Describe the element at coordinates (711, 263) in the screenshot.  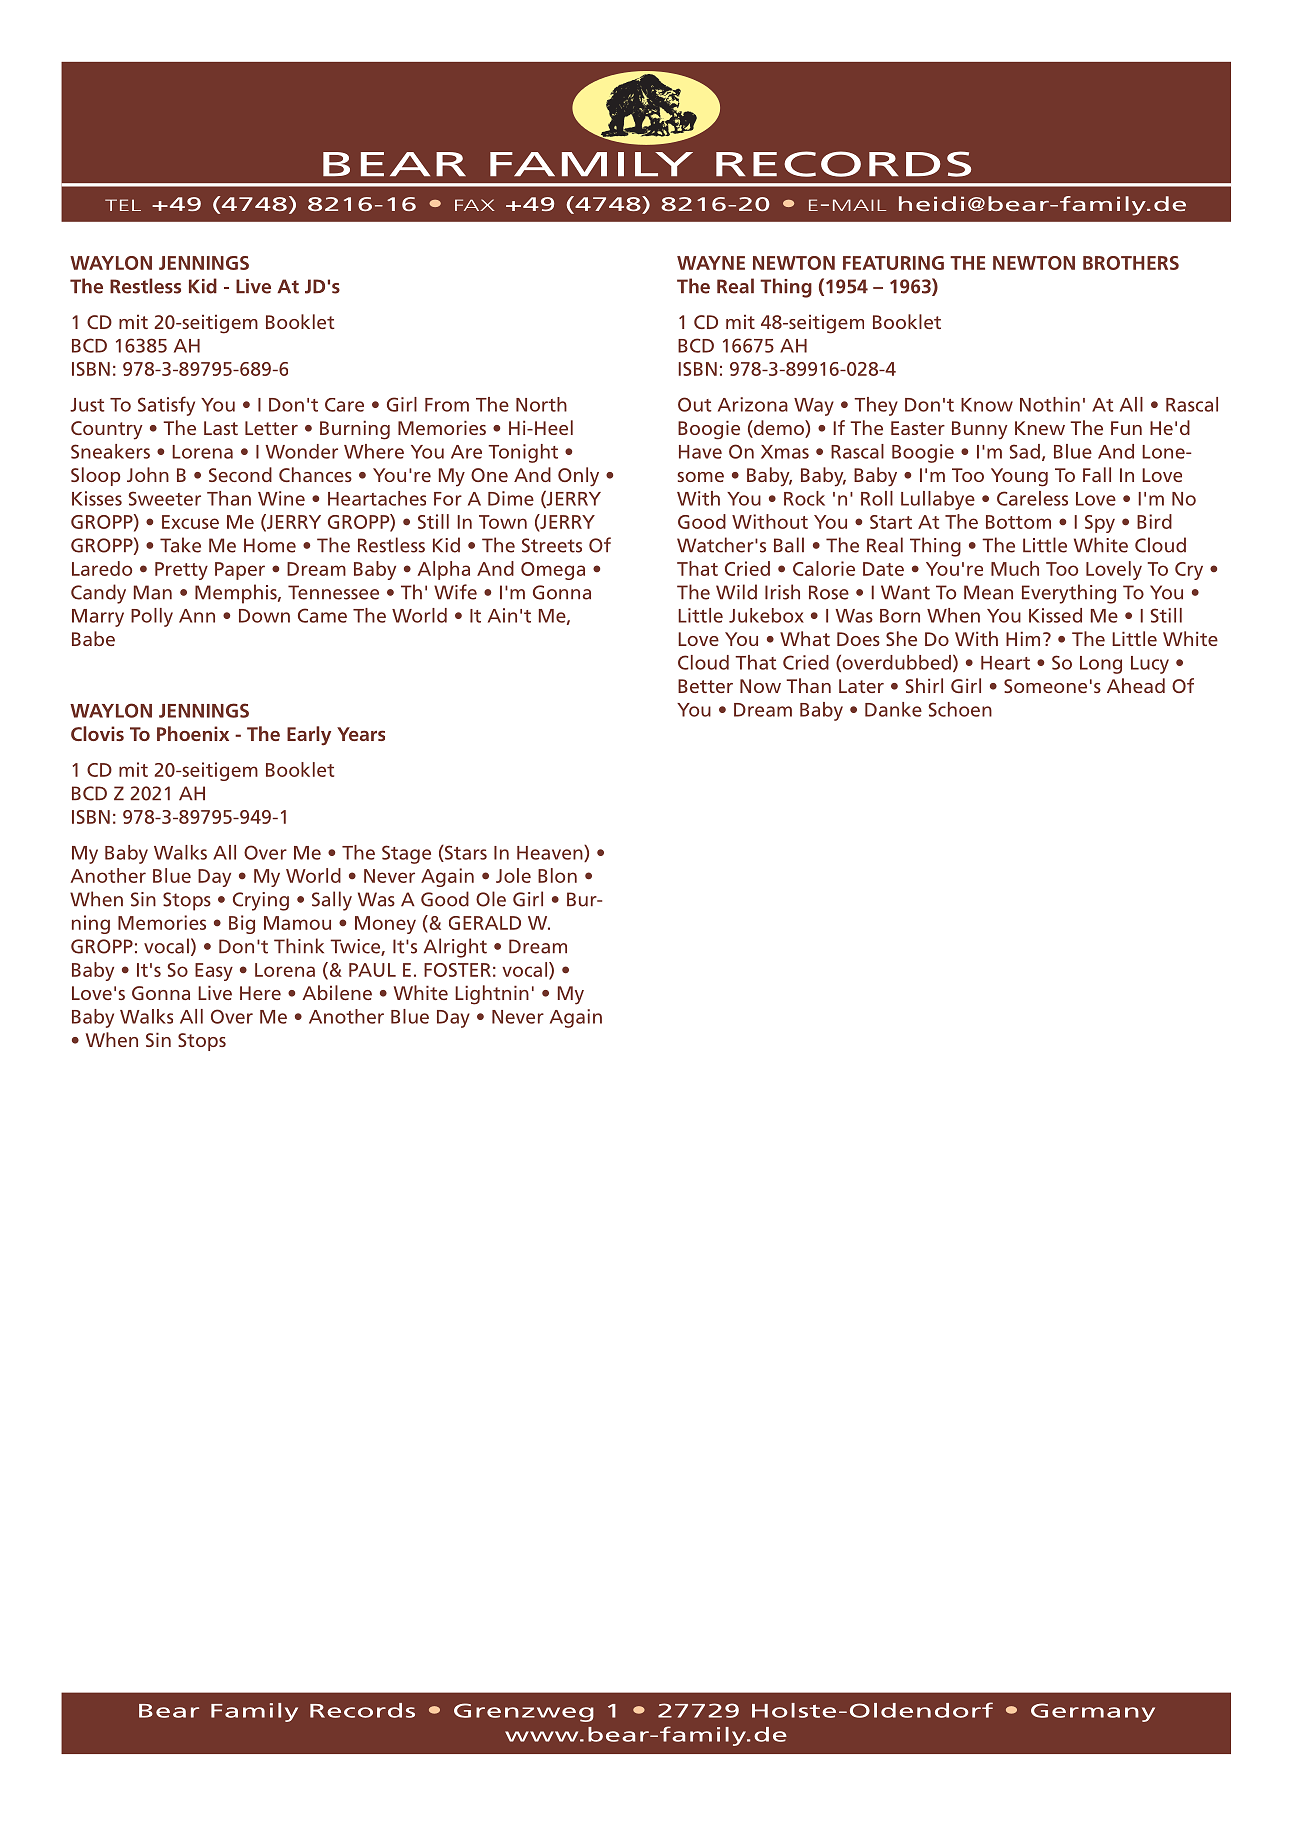
I see `WAYNE` at that location.
